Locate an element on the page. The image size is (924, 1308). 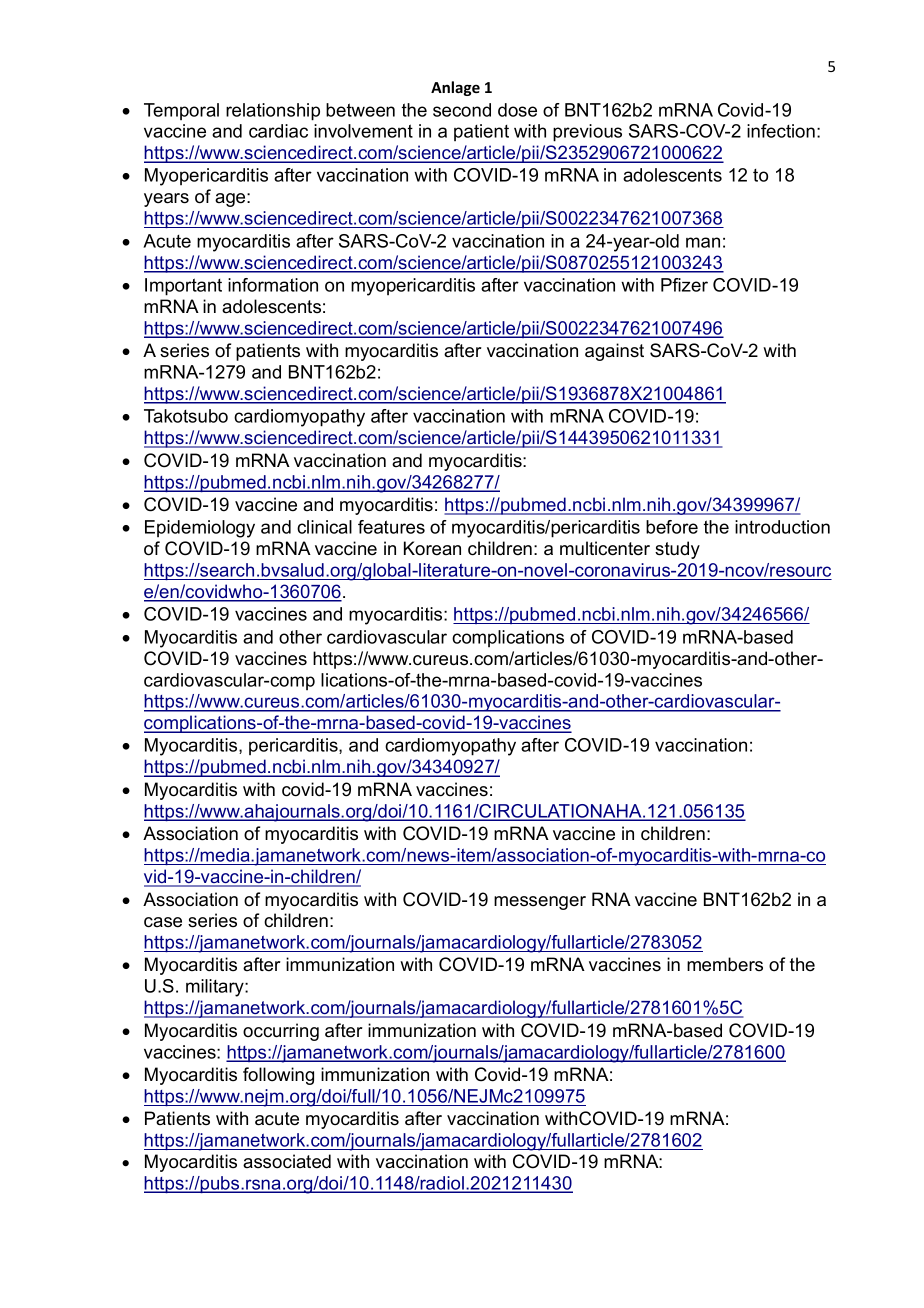
second is located at coordinates (462, 110).
